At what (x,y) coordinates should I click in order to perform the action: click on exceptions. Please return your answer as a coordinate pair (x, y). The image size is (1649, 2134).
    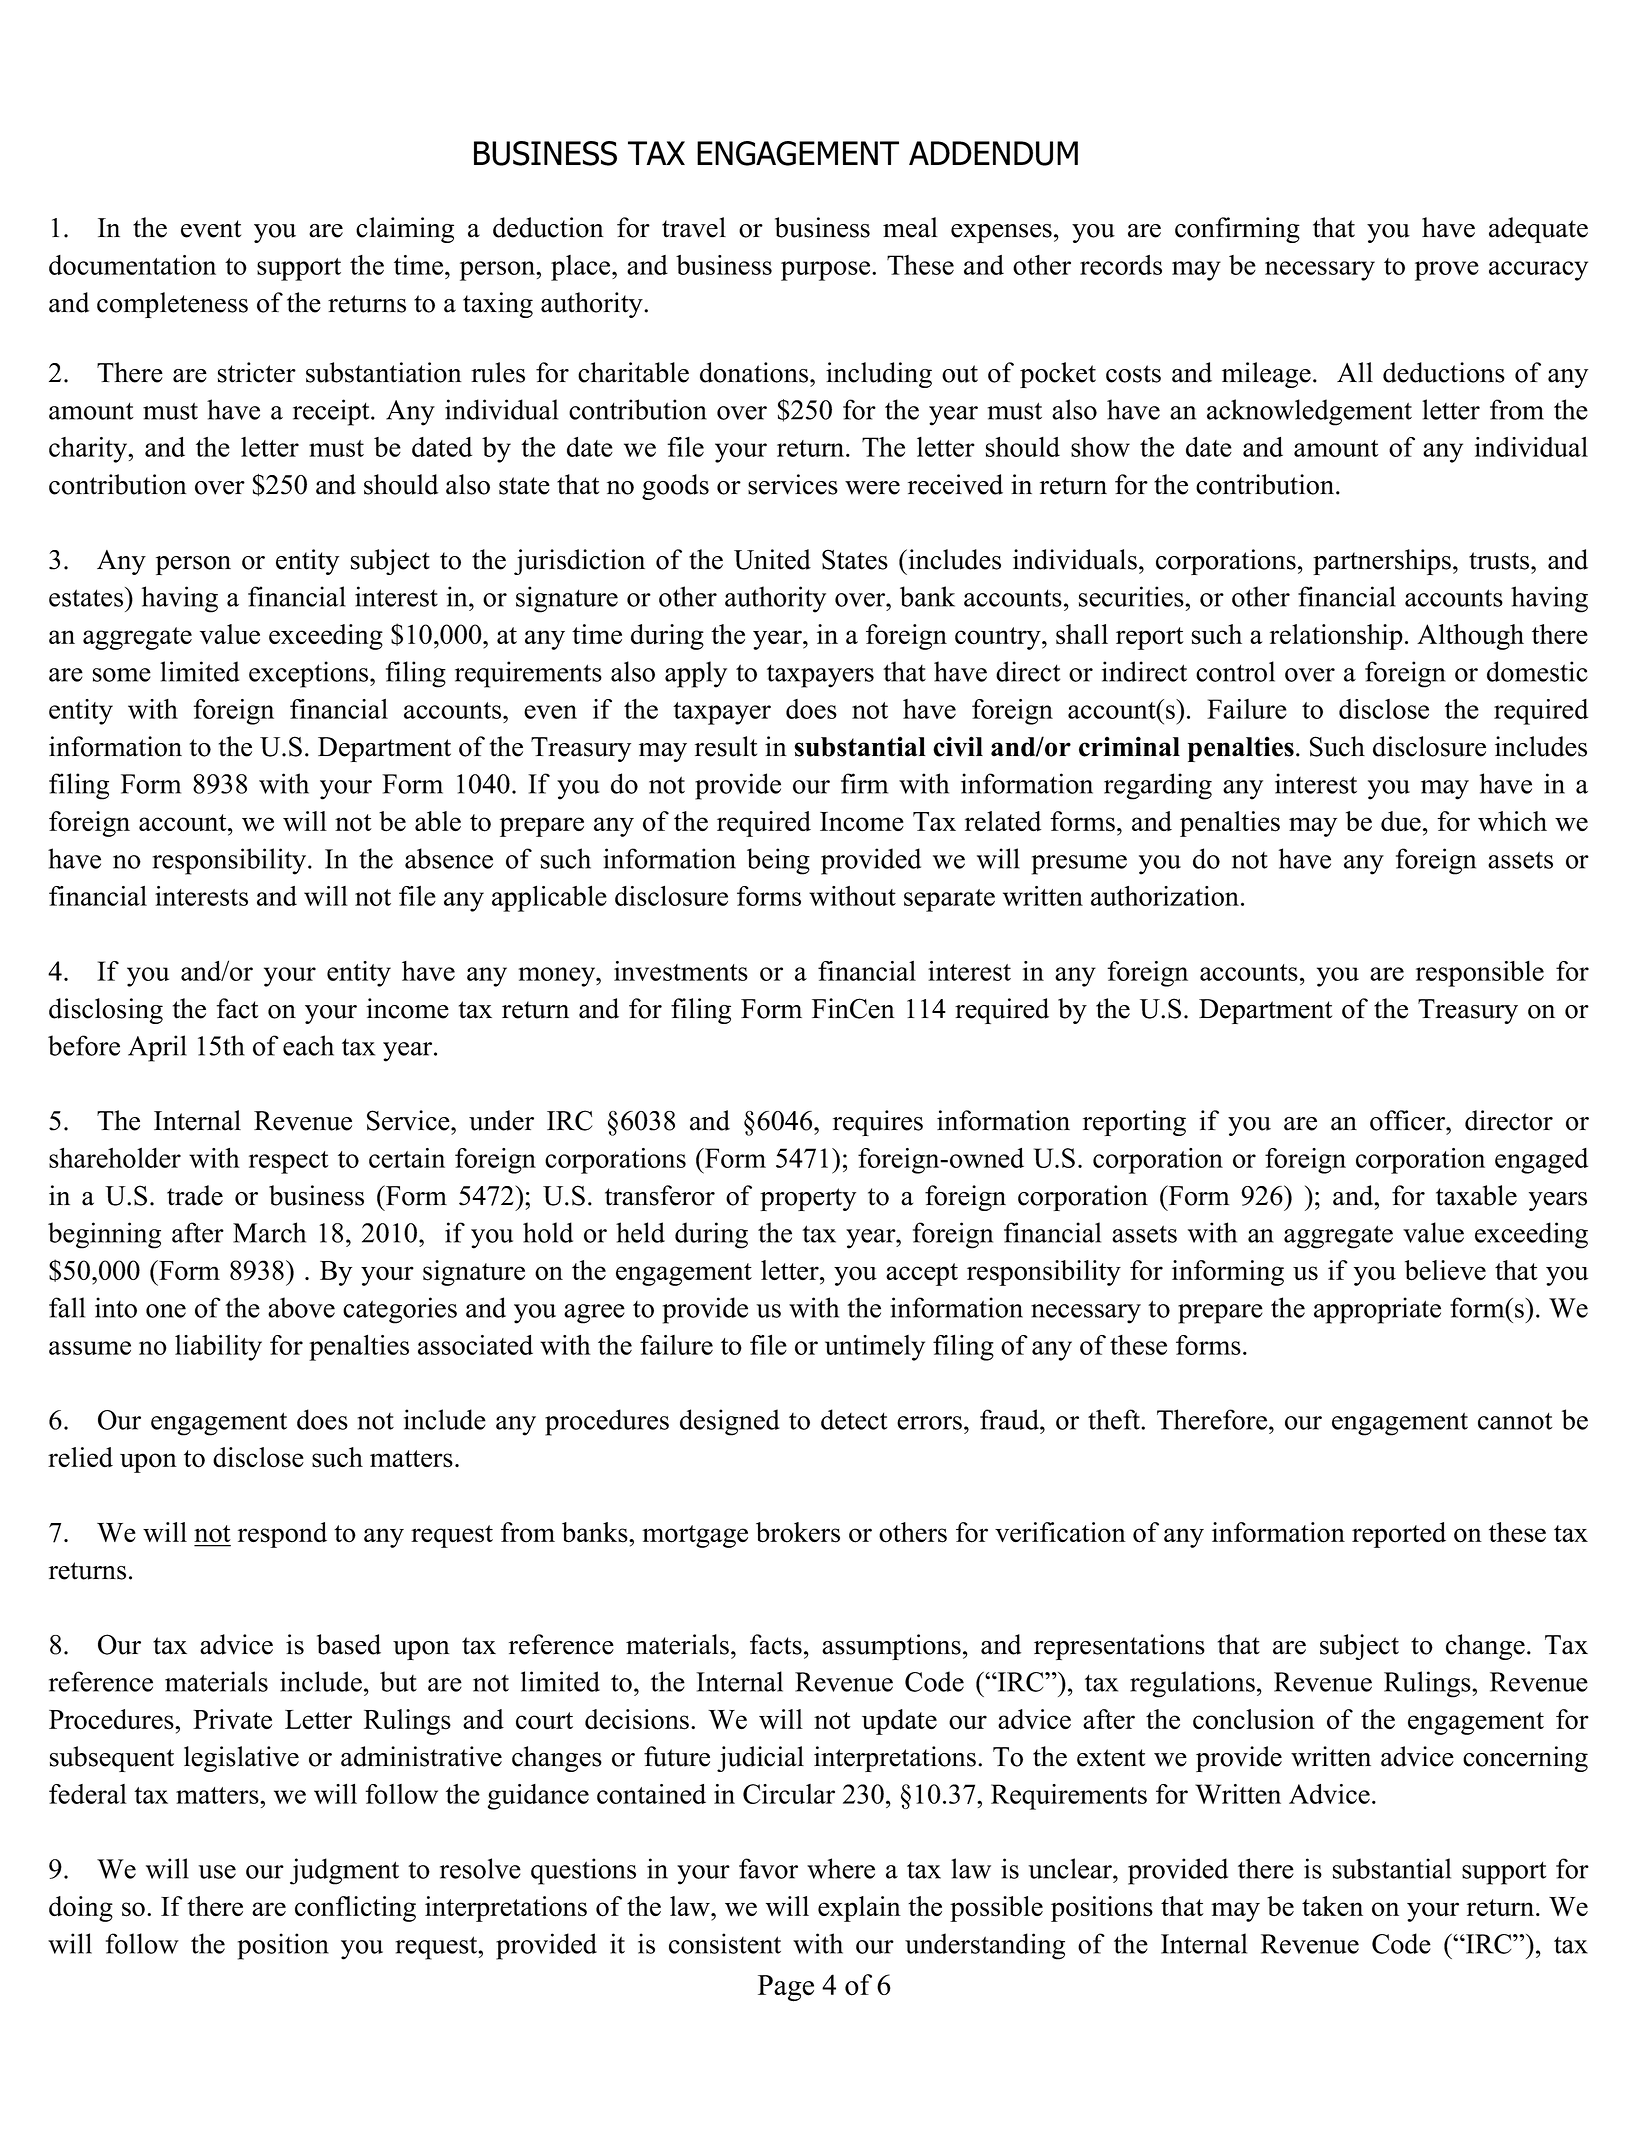
    Looking at the image, I should click on (310, 674).
